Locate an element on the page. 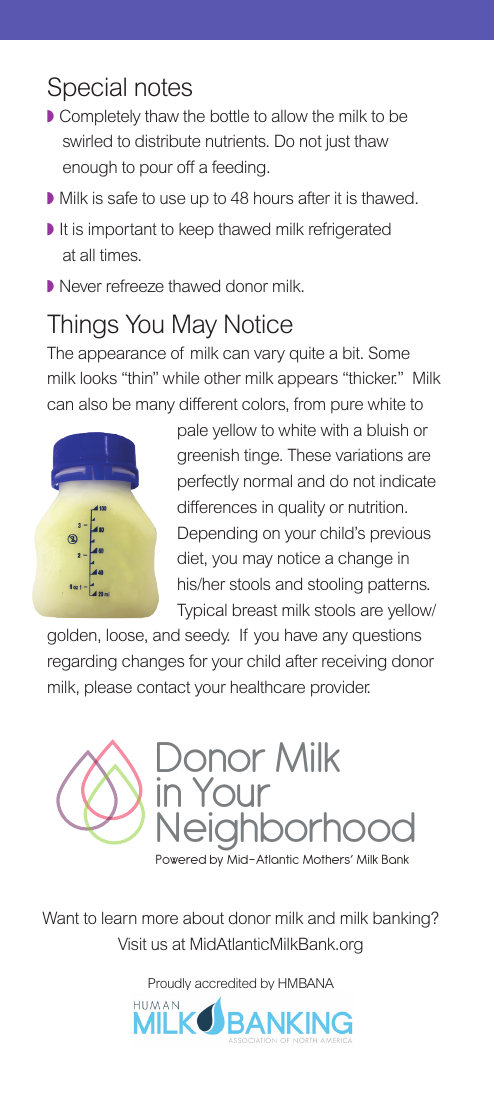 This document has width=494, height=1111. appearance is located at coordinates (122, 356).
